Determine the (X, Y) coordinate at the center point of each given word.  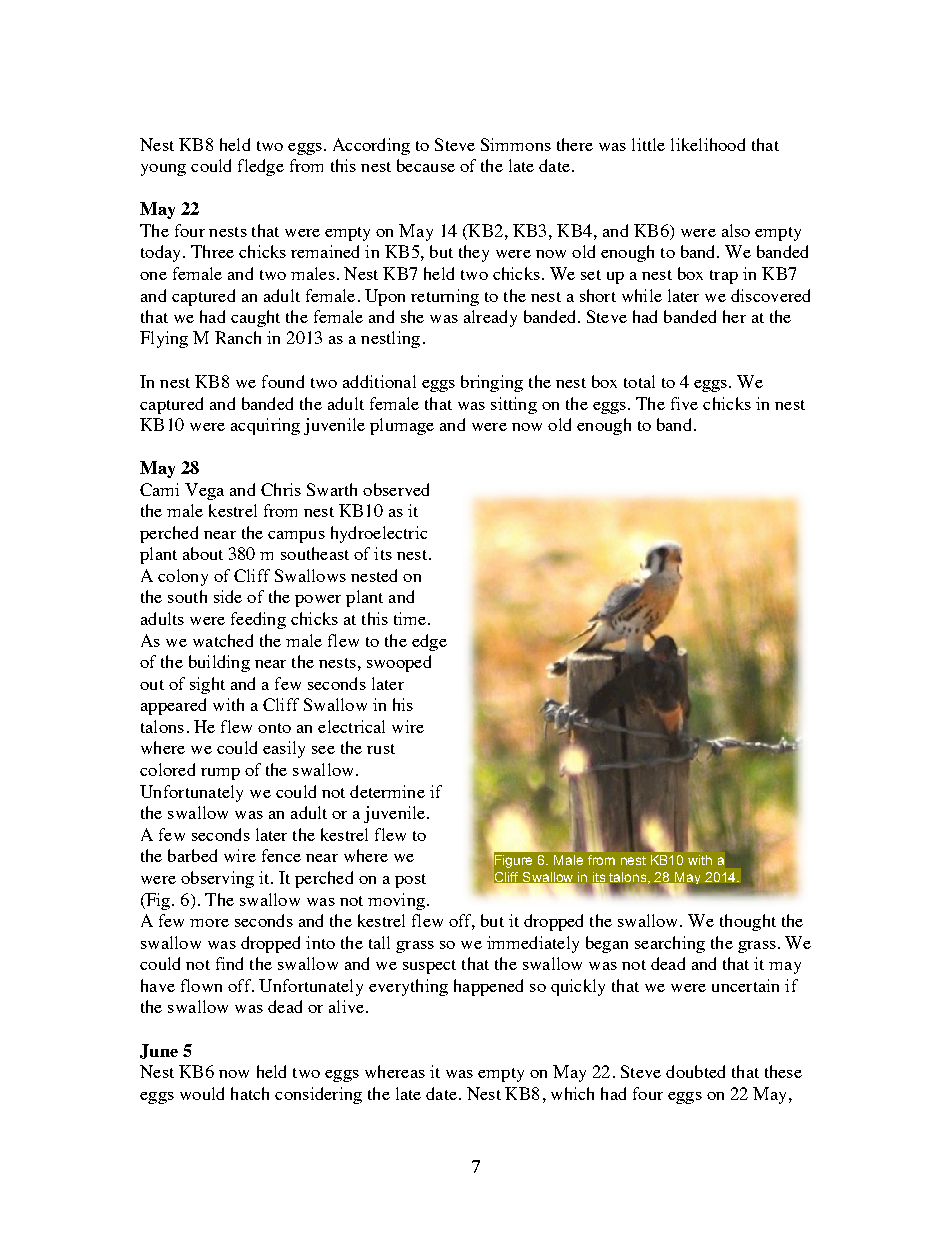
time (410, 618)
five (684, 403)
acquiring (265, 426)
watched (223, 640)
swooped (399, 663)
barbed (192, 855)
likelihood (708, 144)
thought (748, 922)
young (163, 170)
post (410, 881)
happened (488, 987)
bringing (492, 383)
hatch (250, 1093)
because (426, 165)
